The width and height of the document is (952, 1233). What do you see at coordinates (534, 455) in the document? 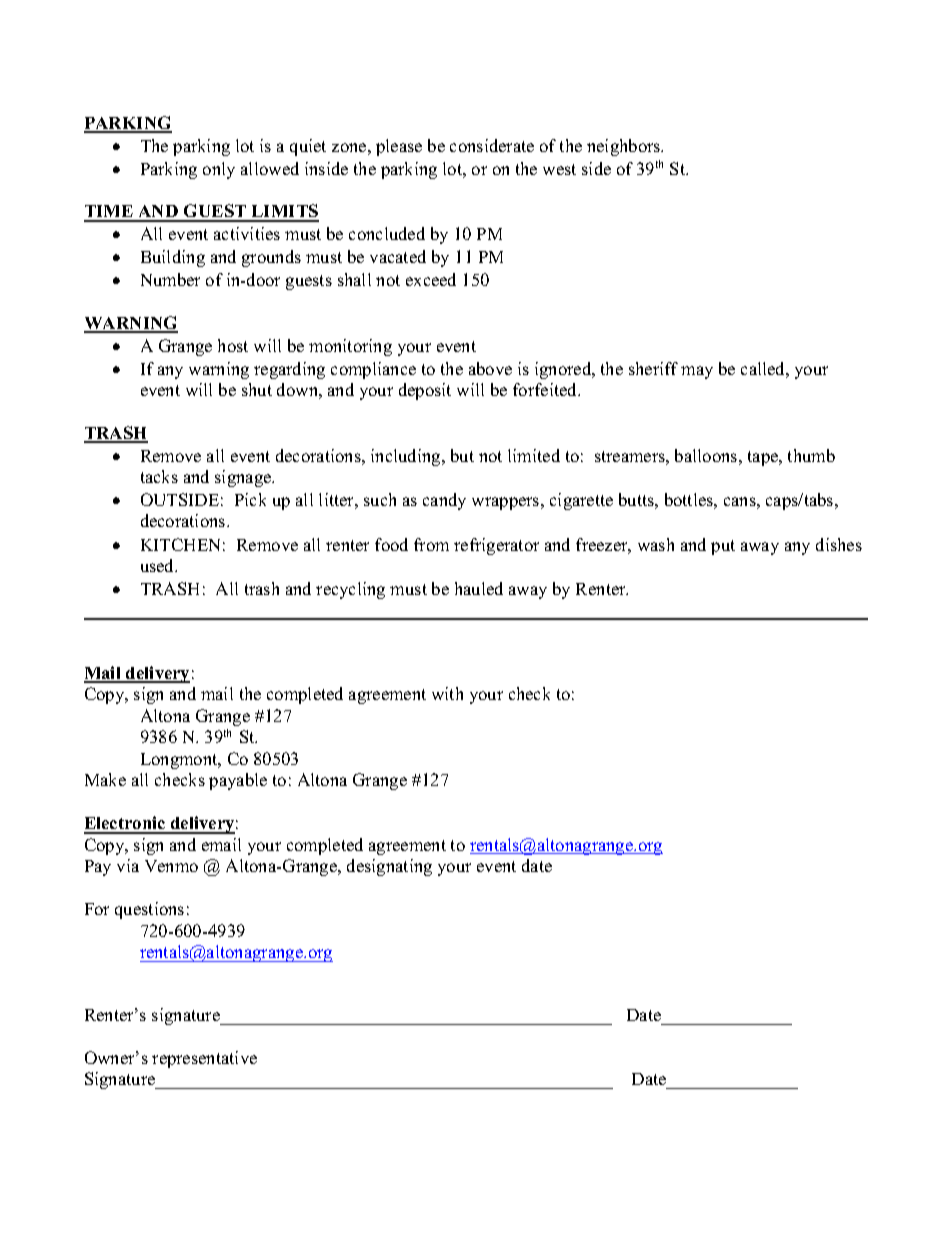
I see `limited` at bounding box center [534, 455].
